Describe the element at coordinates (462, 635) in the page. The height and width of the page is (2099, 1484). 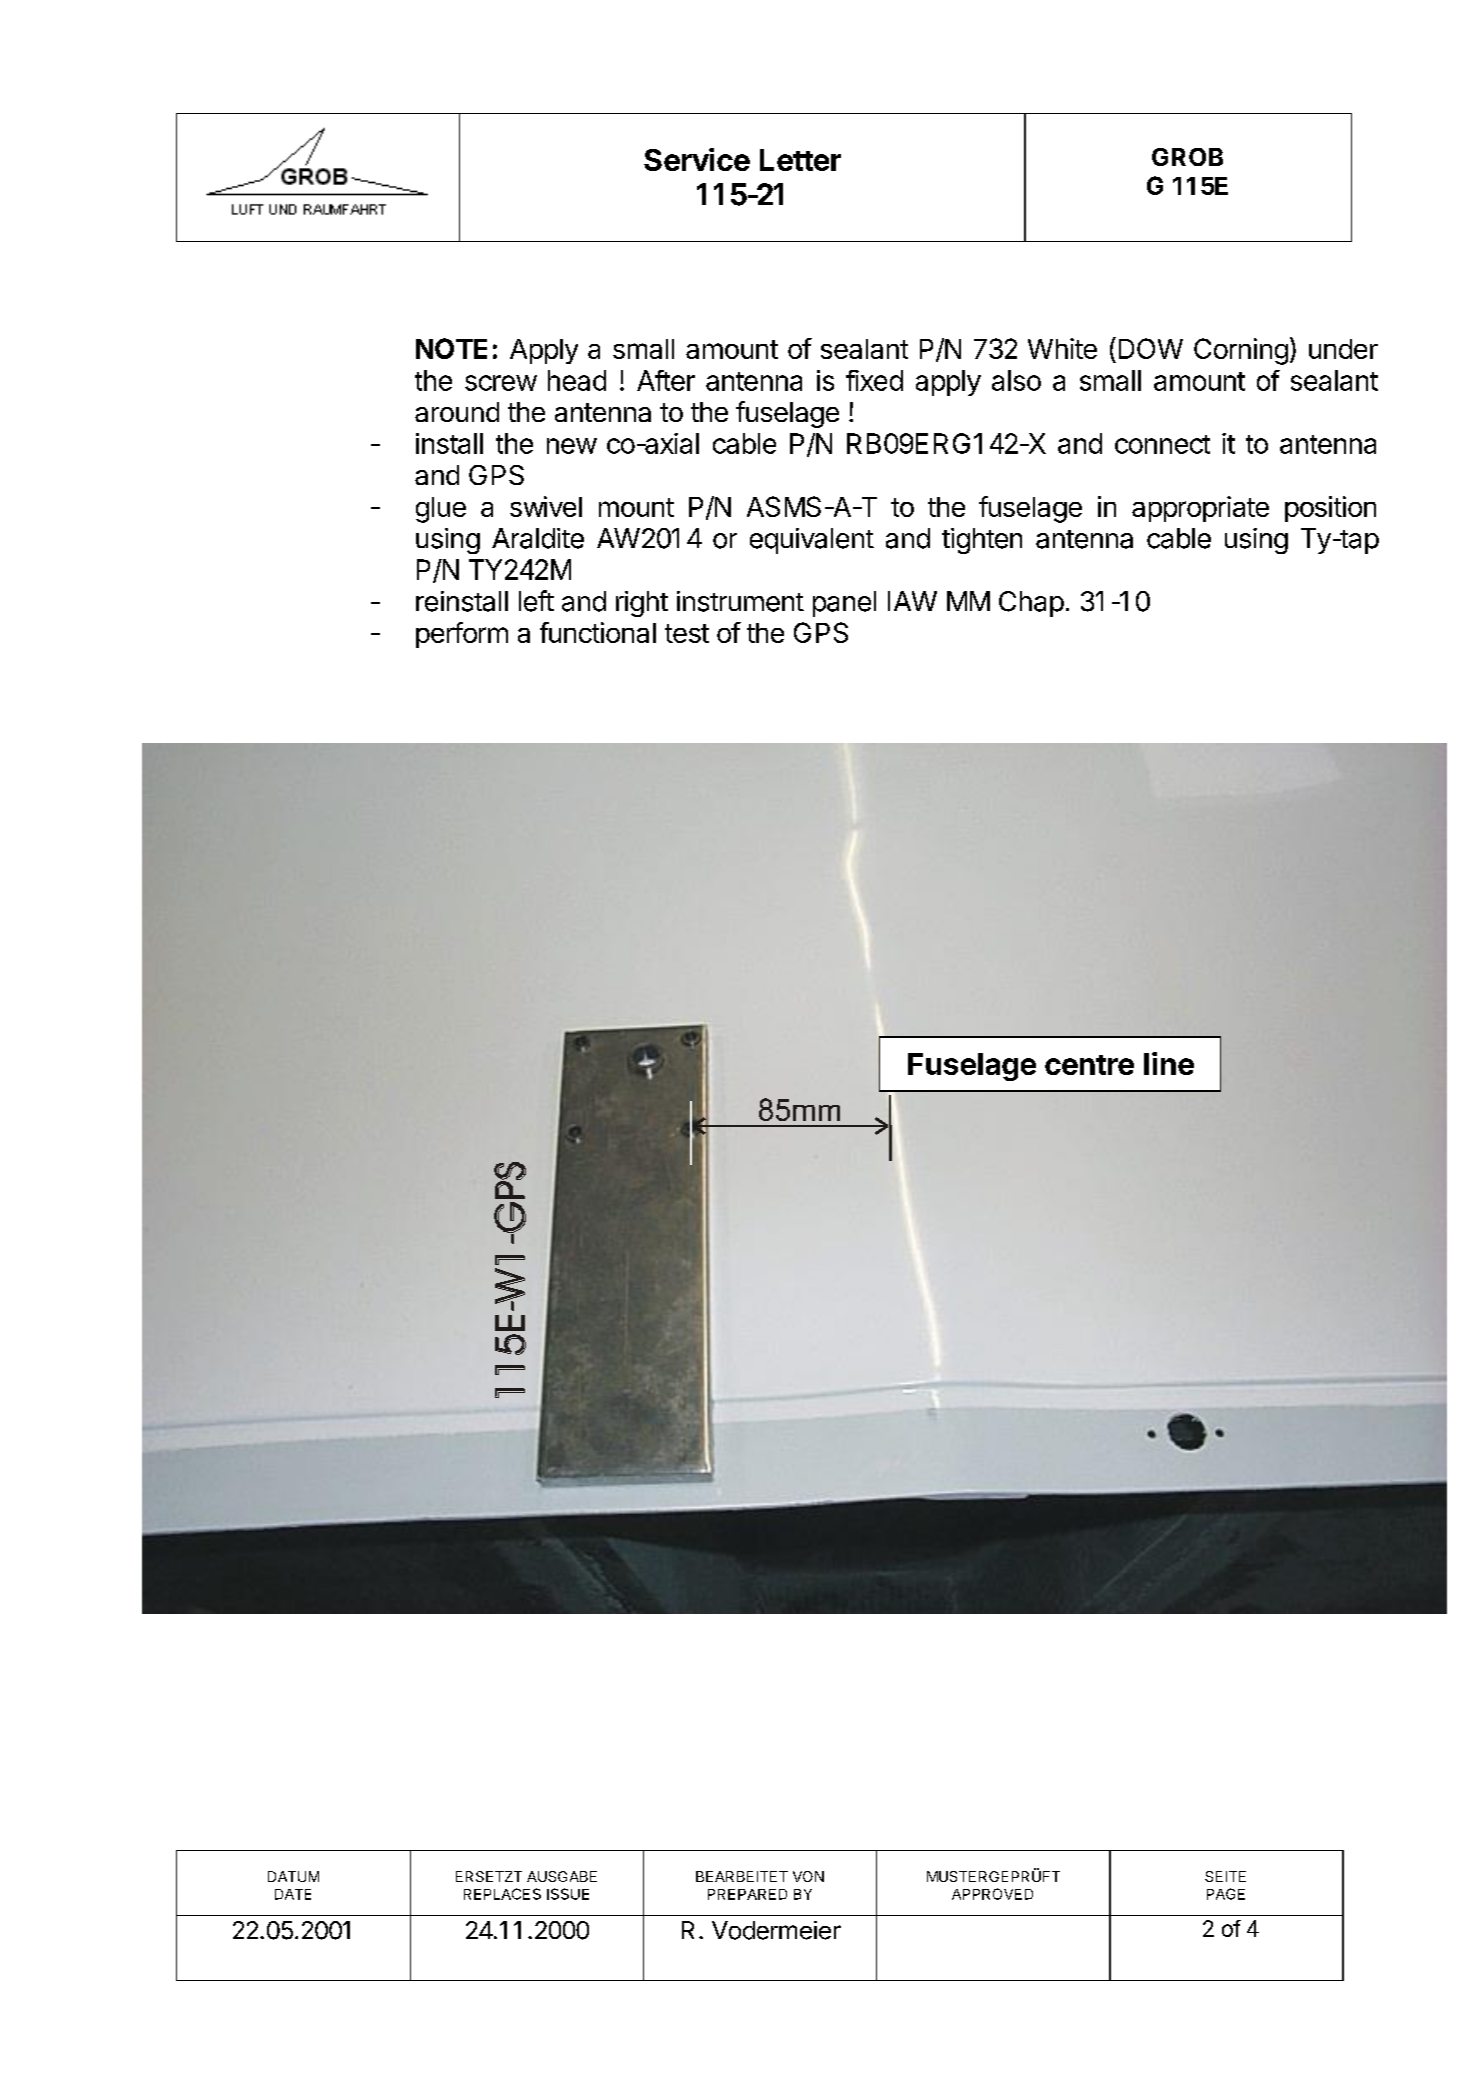
I see `perform` at that location.
